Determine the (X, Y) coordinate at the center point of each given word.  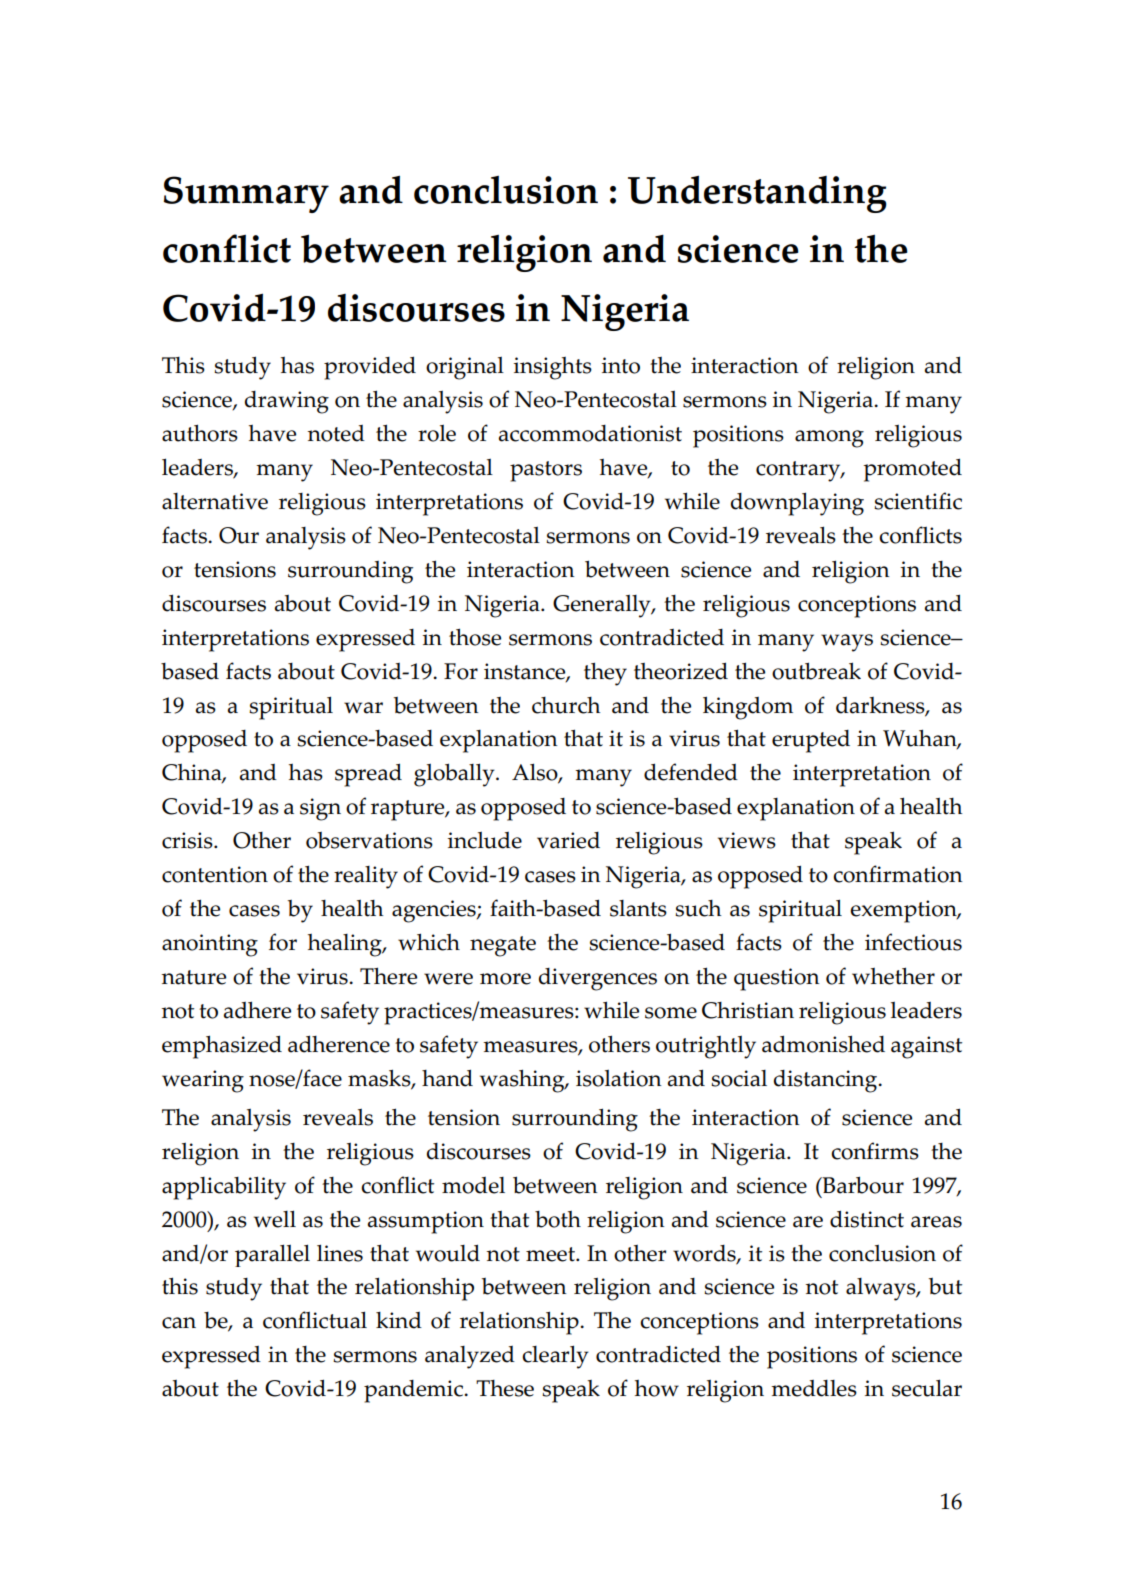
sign (320, 809)
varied (568, 840)
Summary (246, 194)
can (179, 1323)
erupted (811, 741)
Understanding (757, 194)
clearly (555, 1357)
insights (553, 368)
